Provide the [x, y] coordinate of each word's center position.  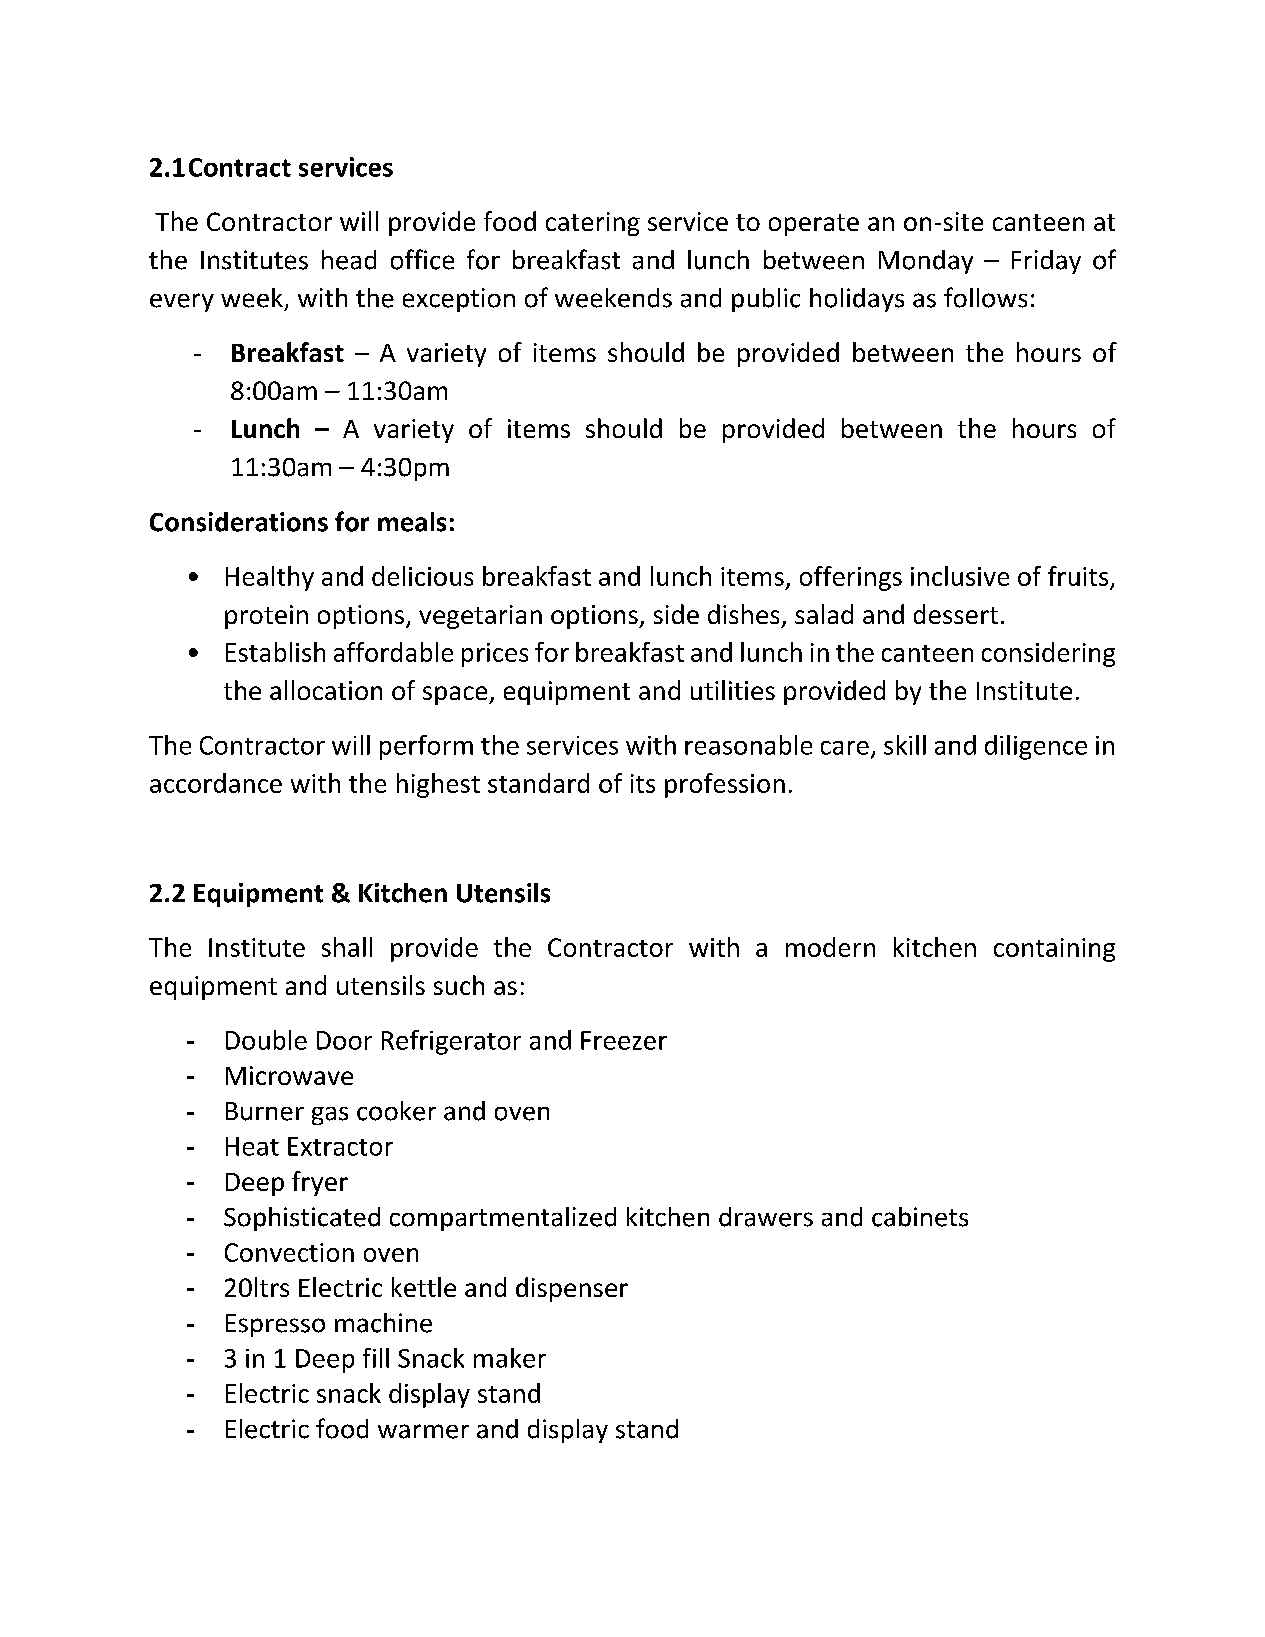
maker [510, 1358]
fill [376, 1358]
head [349, 260]
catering [593, 224]
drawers [766, 1217]
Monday [926, 262]
